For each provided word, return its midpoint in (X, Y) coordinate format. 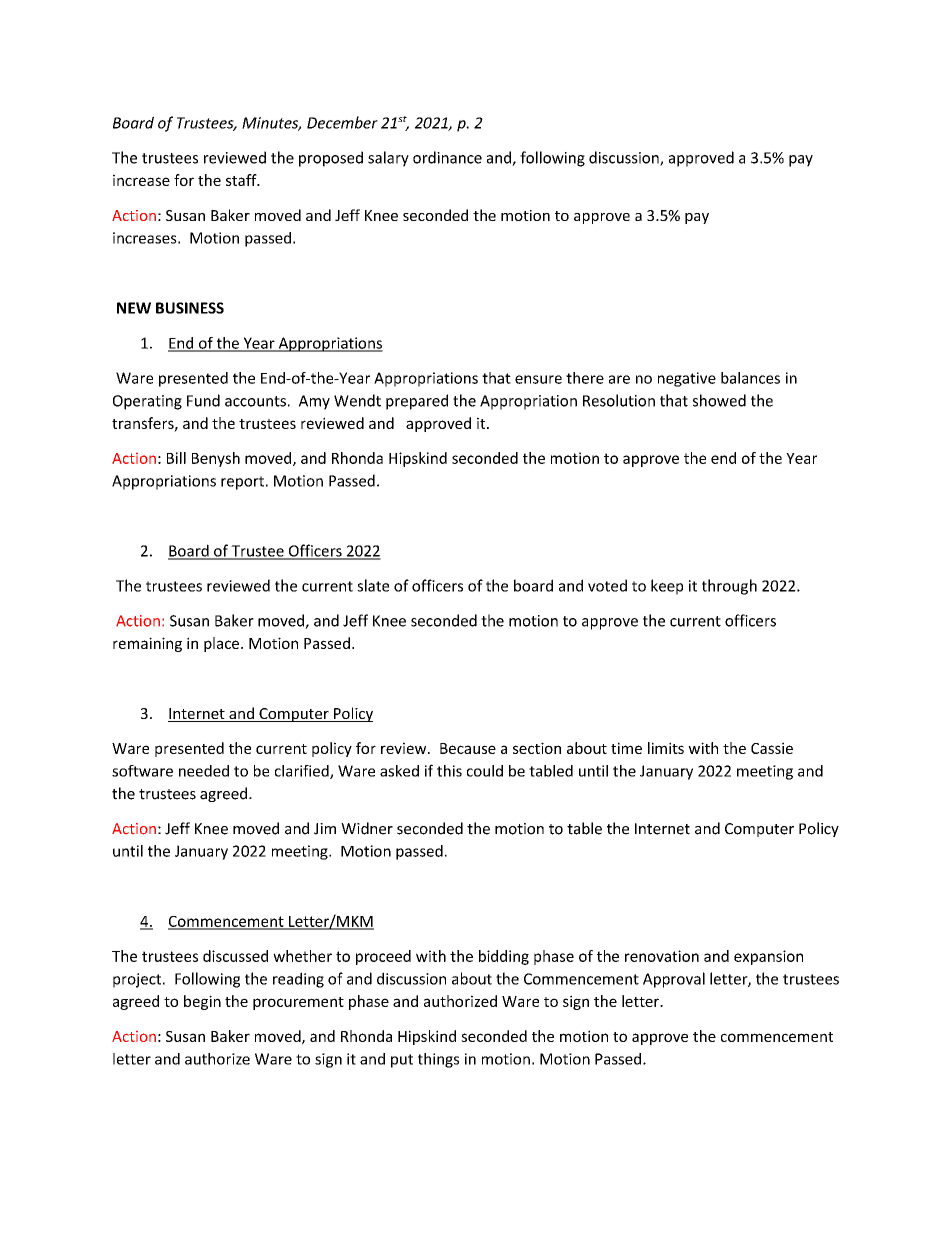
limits (666, 748)
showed (719, 400)
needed (204, 771)
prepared (417, 402)
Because (468, 748)
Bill (176, 458)
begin (202, 1002)
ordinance (447, 157)
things (438, 1060)
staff (242, 180)
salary (388, 159)
